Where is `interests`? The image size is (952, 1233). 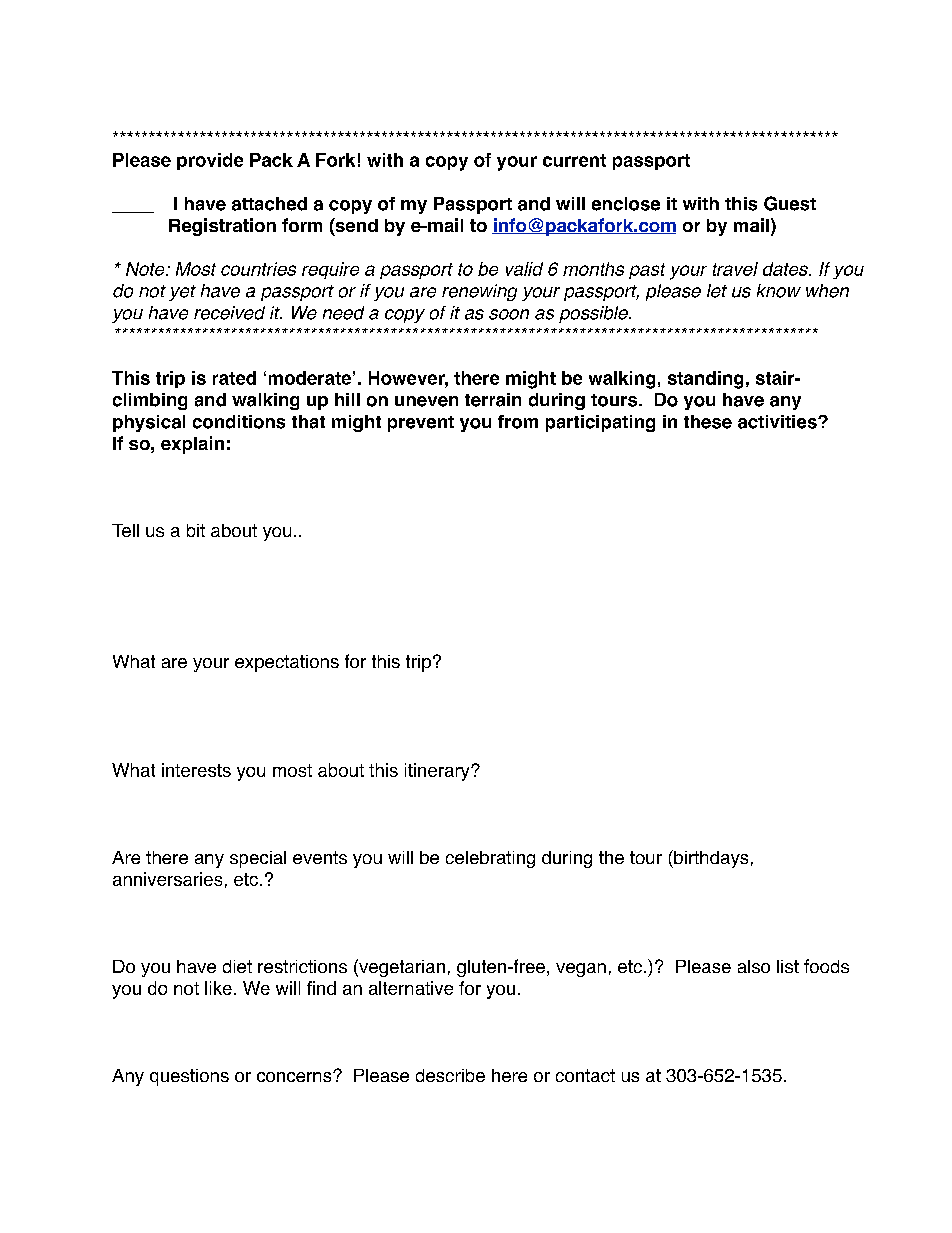 interests is located at coordinates (196, 770).
